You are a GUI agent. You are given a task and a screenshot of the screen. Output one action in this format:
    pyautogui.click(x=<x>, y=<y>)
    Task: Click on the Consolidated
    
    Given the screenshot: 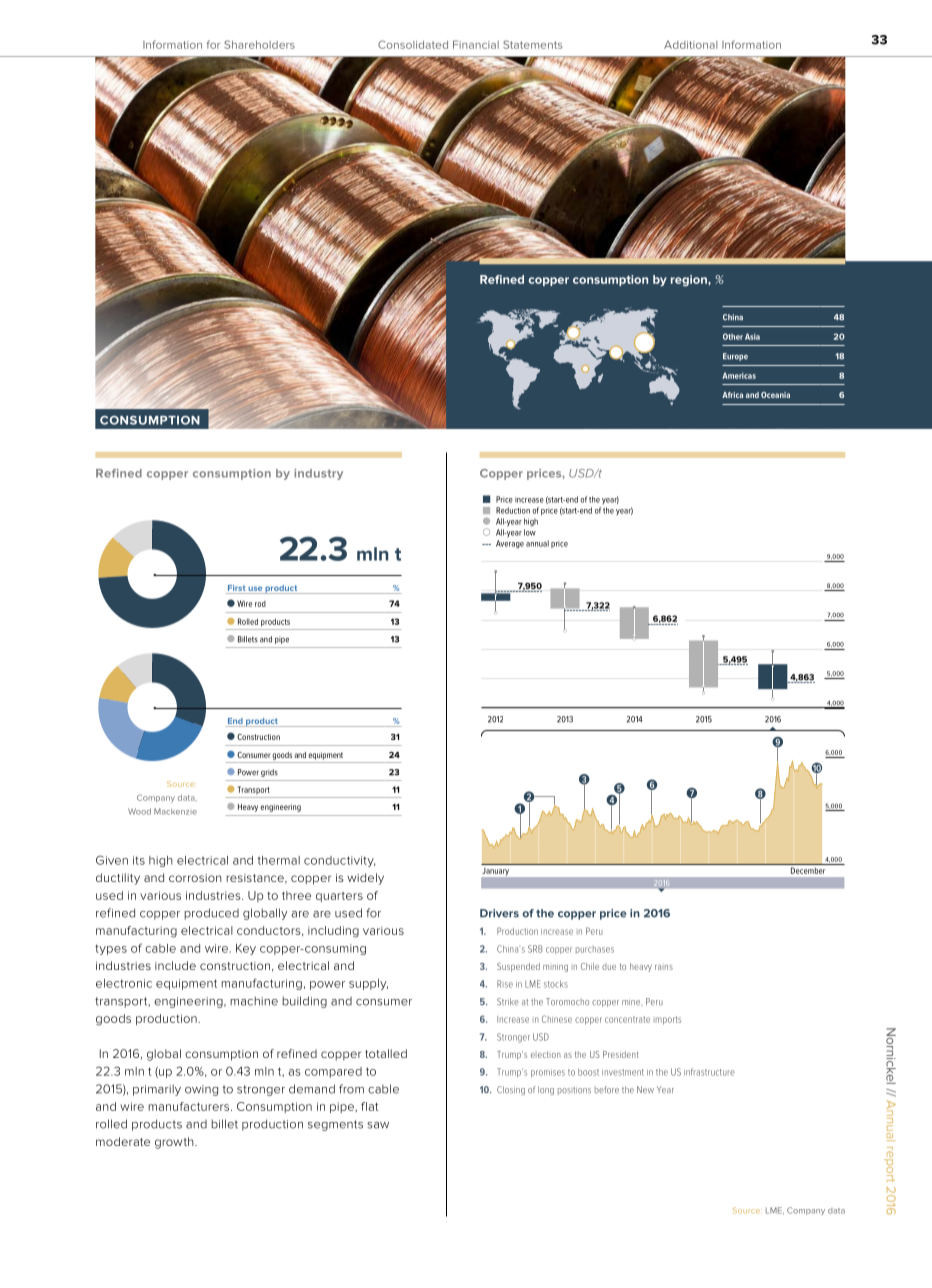 What is the action you would take?
    pyautogui.click(x=413, y=44)
